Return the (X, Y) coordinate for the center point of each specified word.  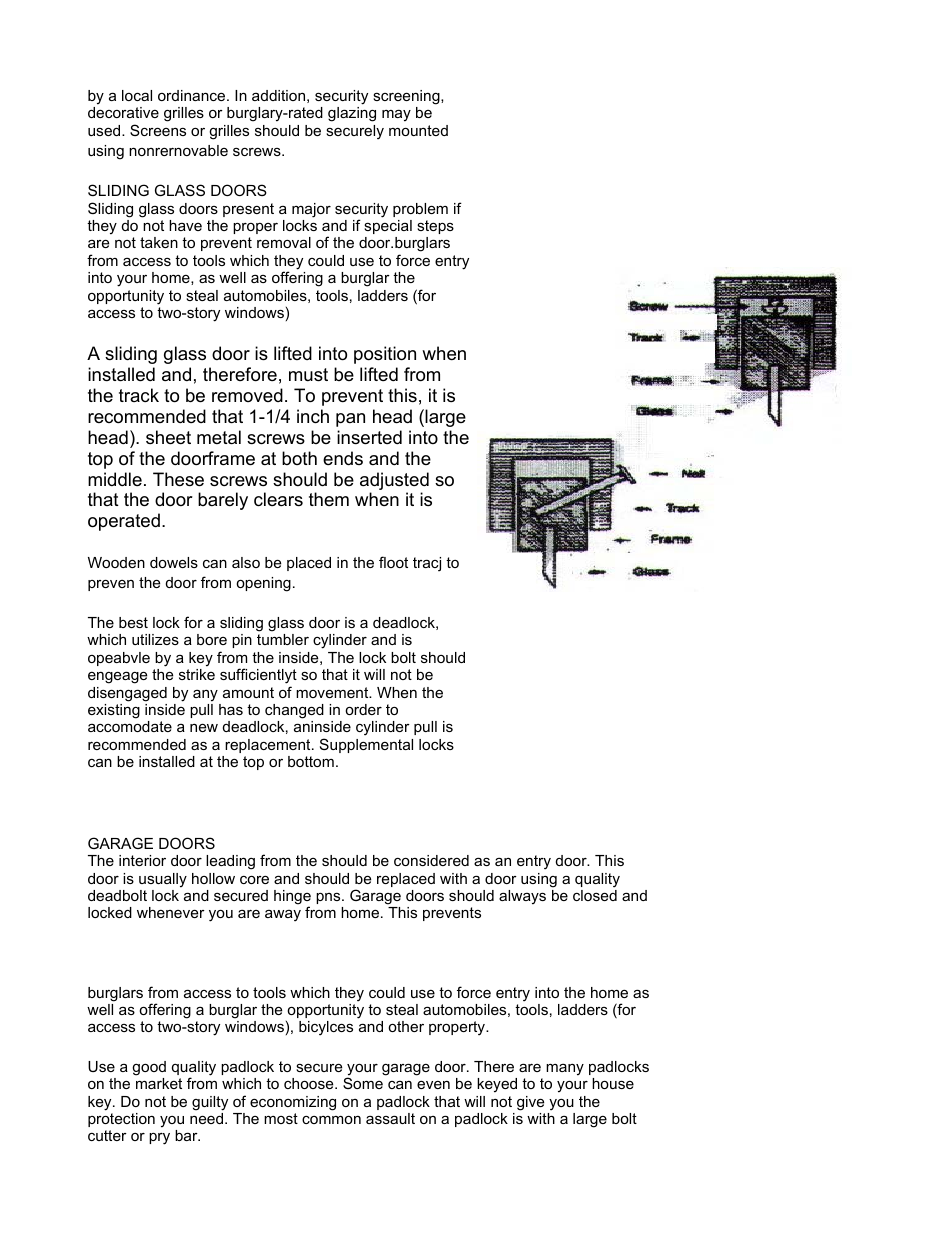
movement (333, 692)
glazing (352, 114)
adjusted (394, 481)
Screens (158, 130)
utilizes (155, 639)
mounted (418, 130)
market (159, 1083)
